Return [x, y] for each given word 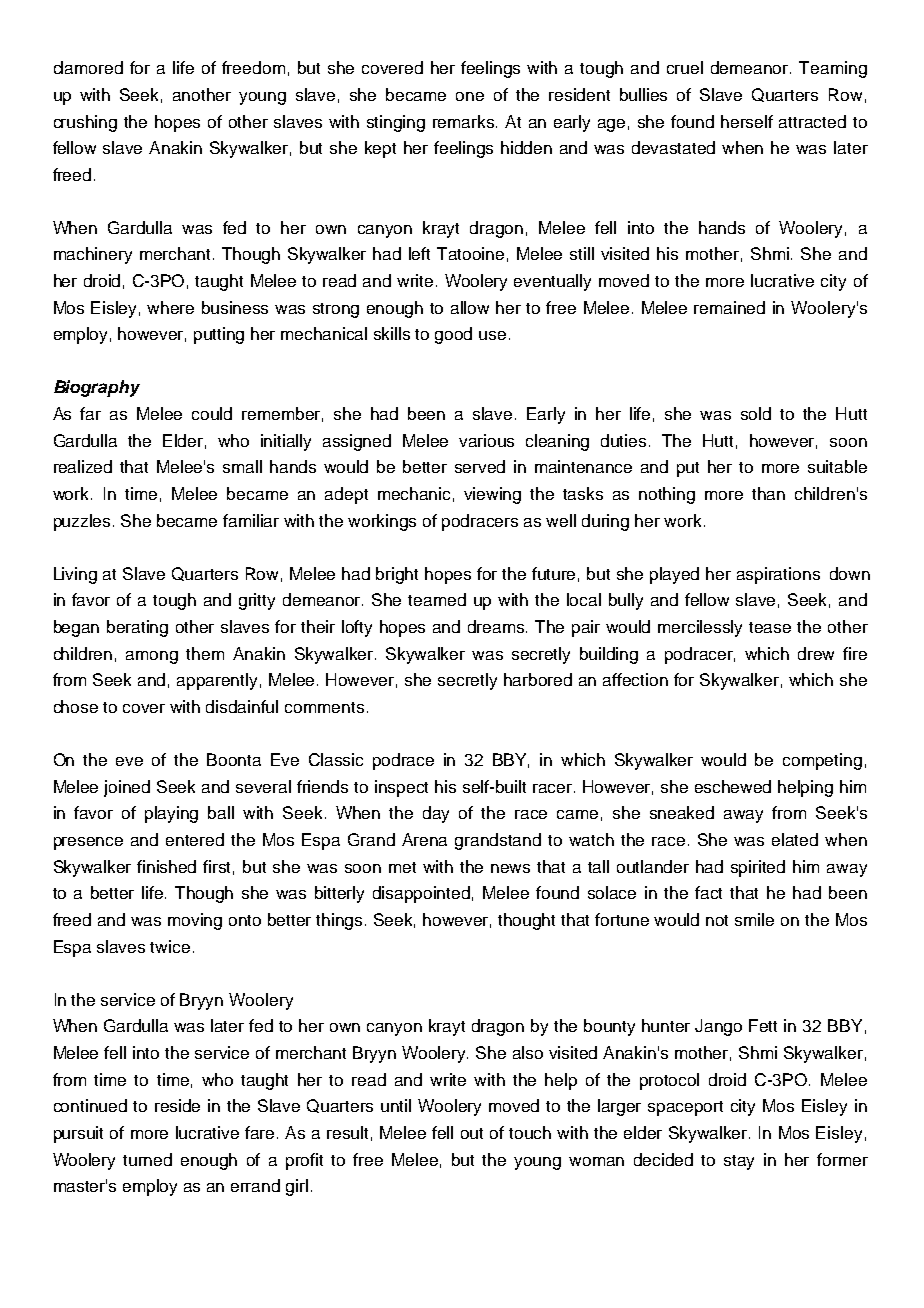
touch [530, 1132]
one [470, 96]
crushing [85, 123]
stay [739, 1162]
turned [147, 1159]
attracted [812, 121]
